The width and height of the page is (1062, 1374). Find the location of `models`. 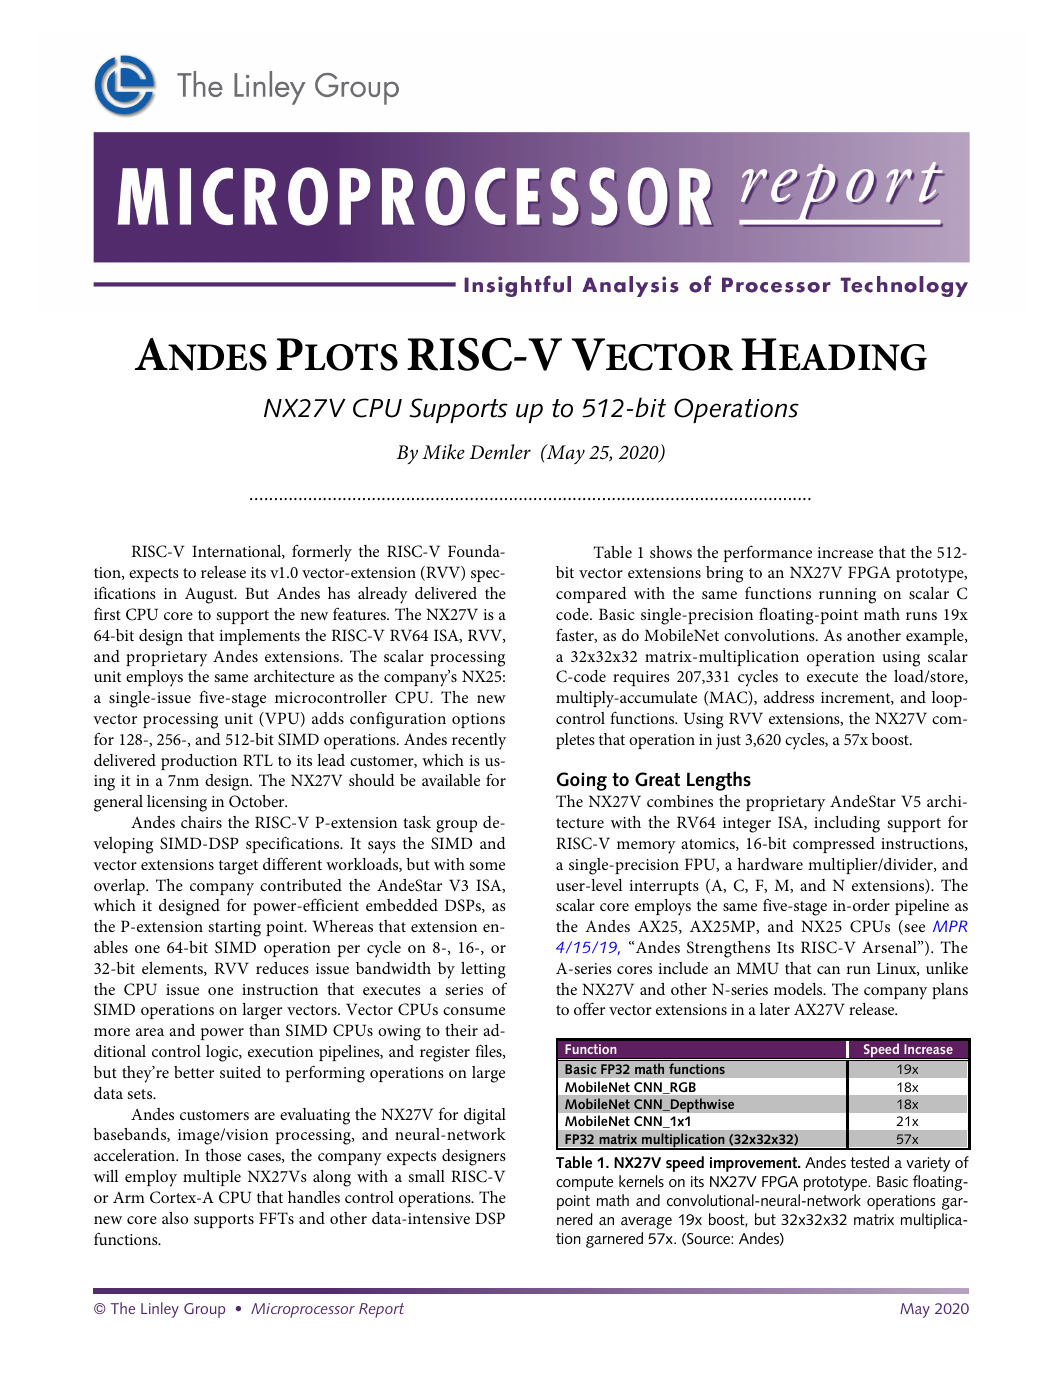

models is located at coordinates (799, 989).
